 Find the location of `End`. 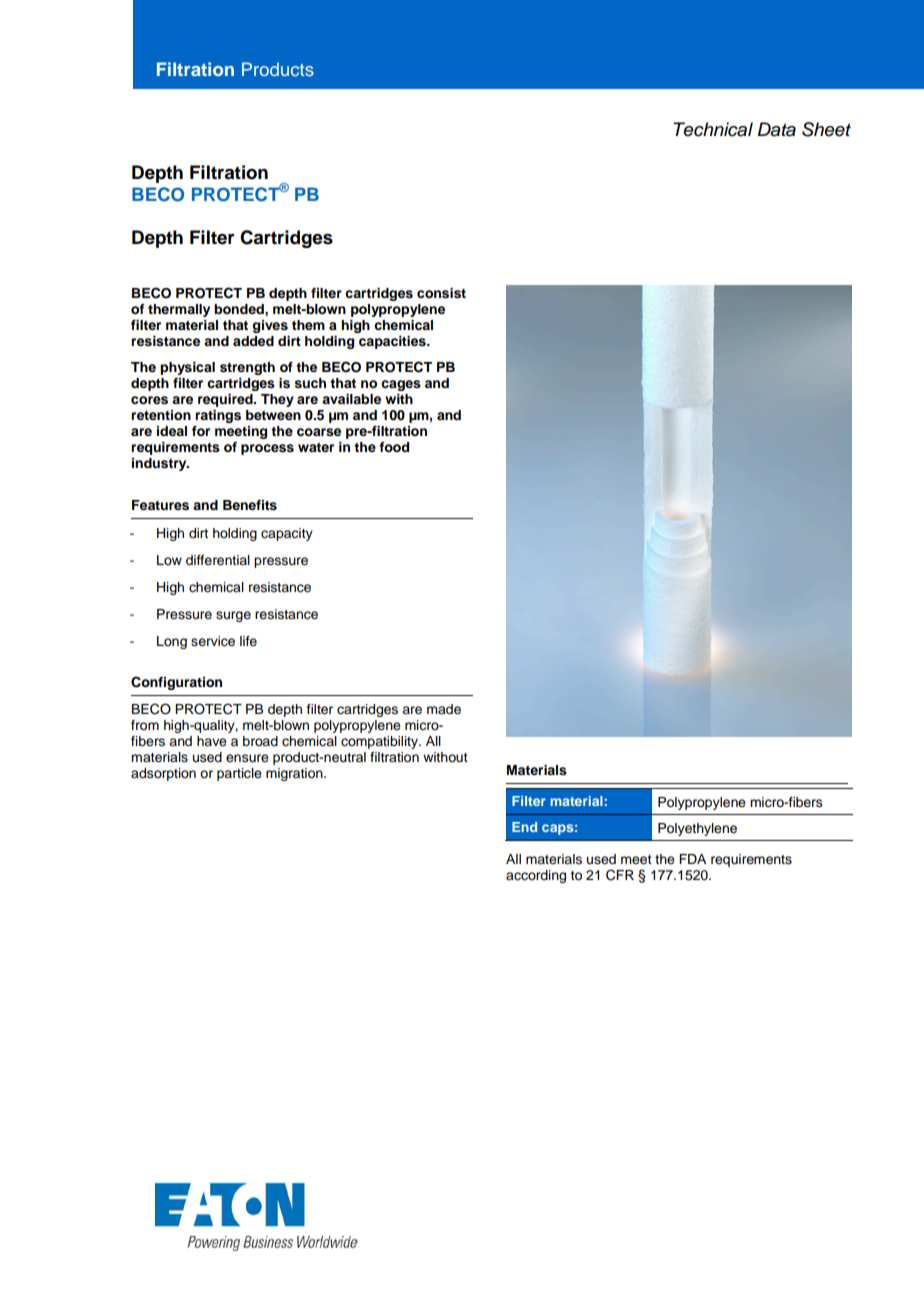

End is located at coordinates (524, 827).
